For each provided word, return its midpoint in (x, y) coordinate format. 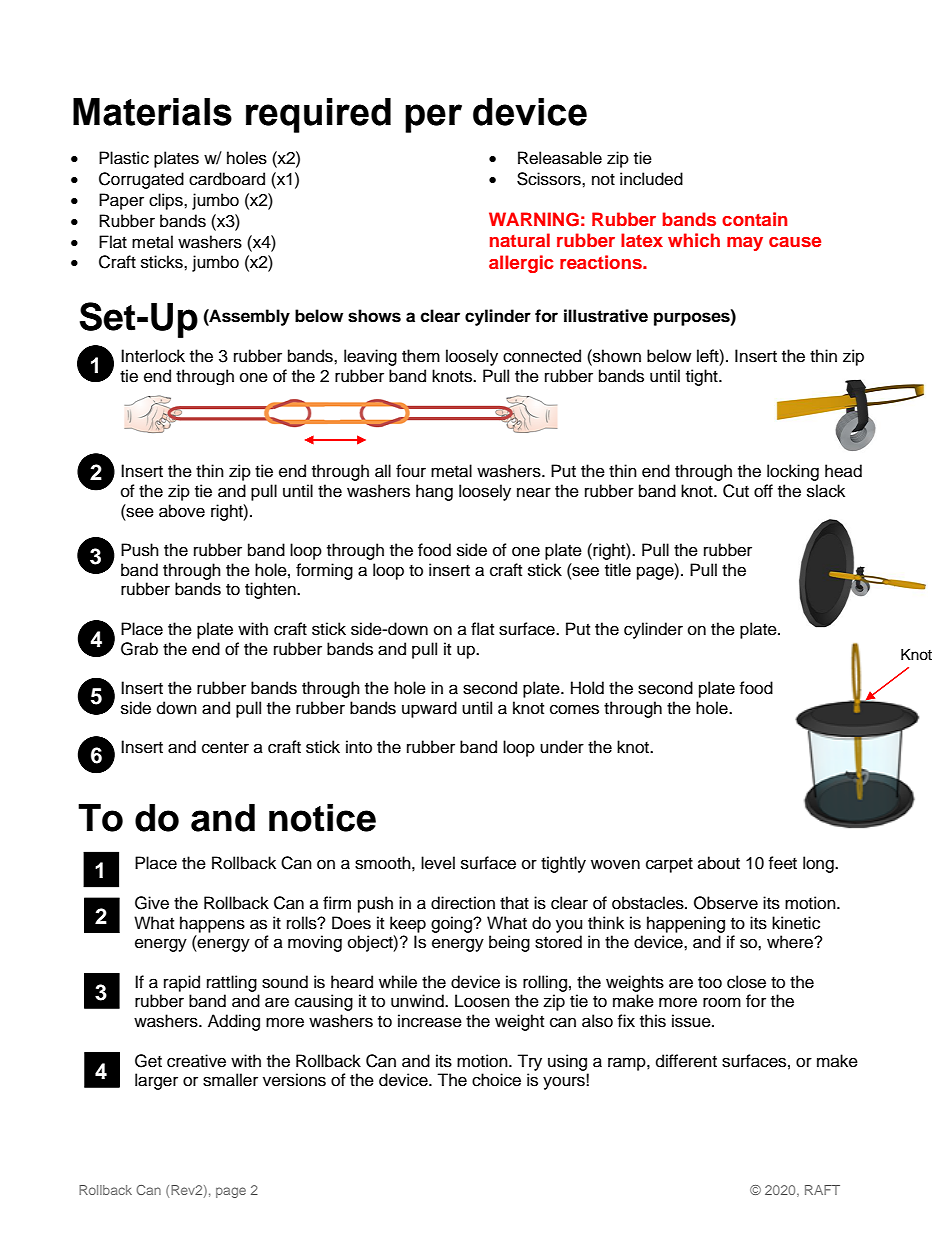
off (763, 491)
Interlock (153, 356)
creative (196, 1061)
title (618, 570)
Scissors (550, 179)
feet (782, 863)
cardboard (227, 179)
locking (793, 472)
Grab (139, 649)
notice (322, 818)
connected (542, 356)
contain (754, 219)
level (438, 863)
